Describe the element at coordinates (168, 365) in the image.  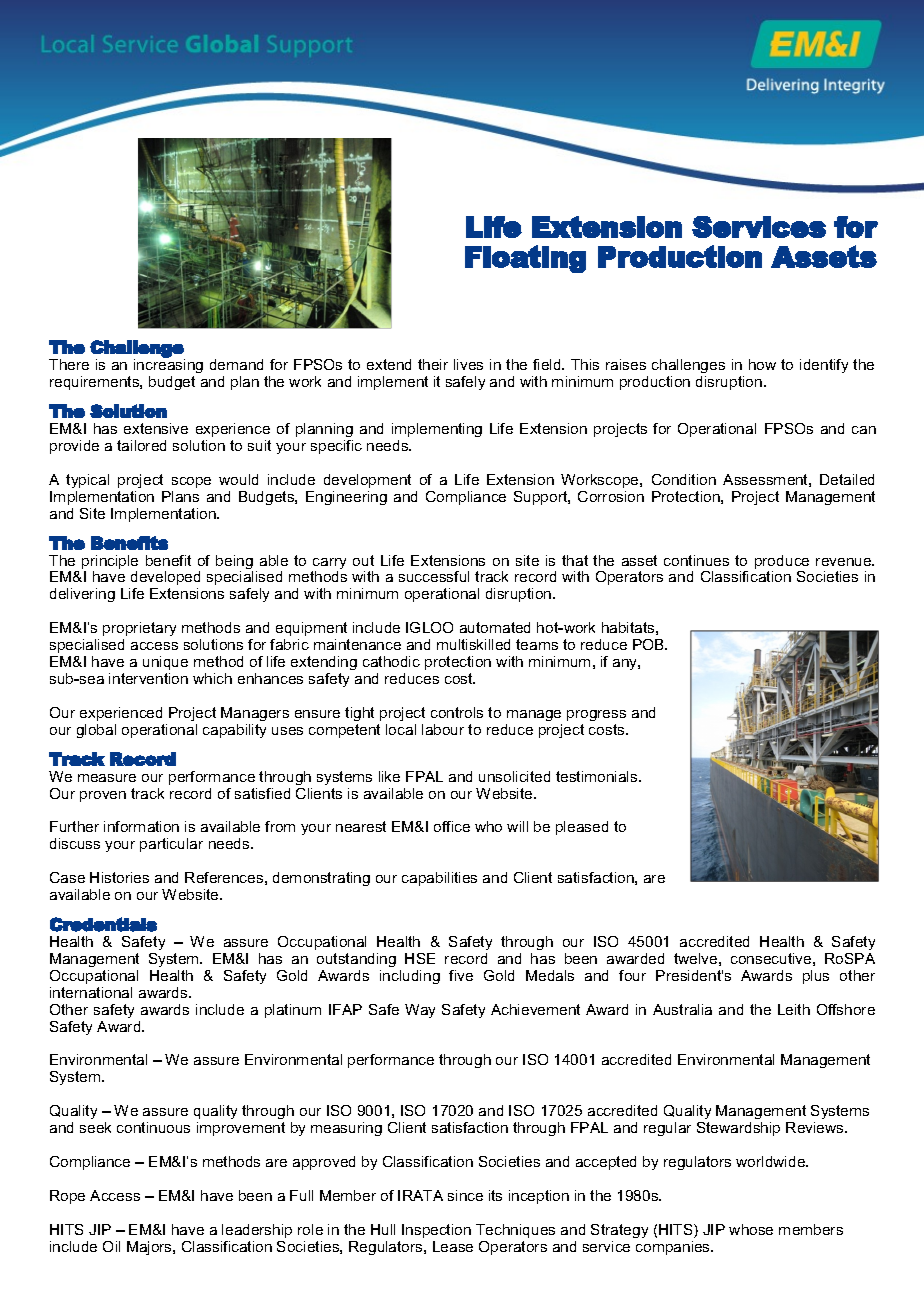
I see `increasing` at that location.
